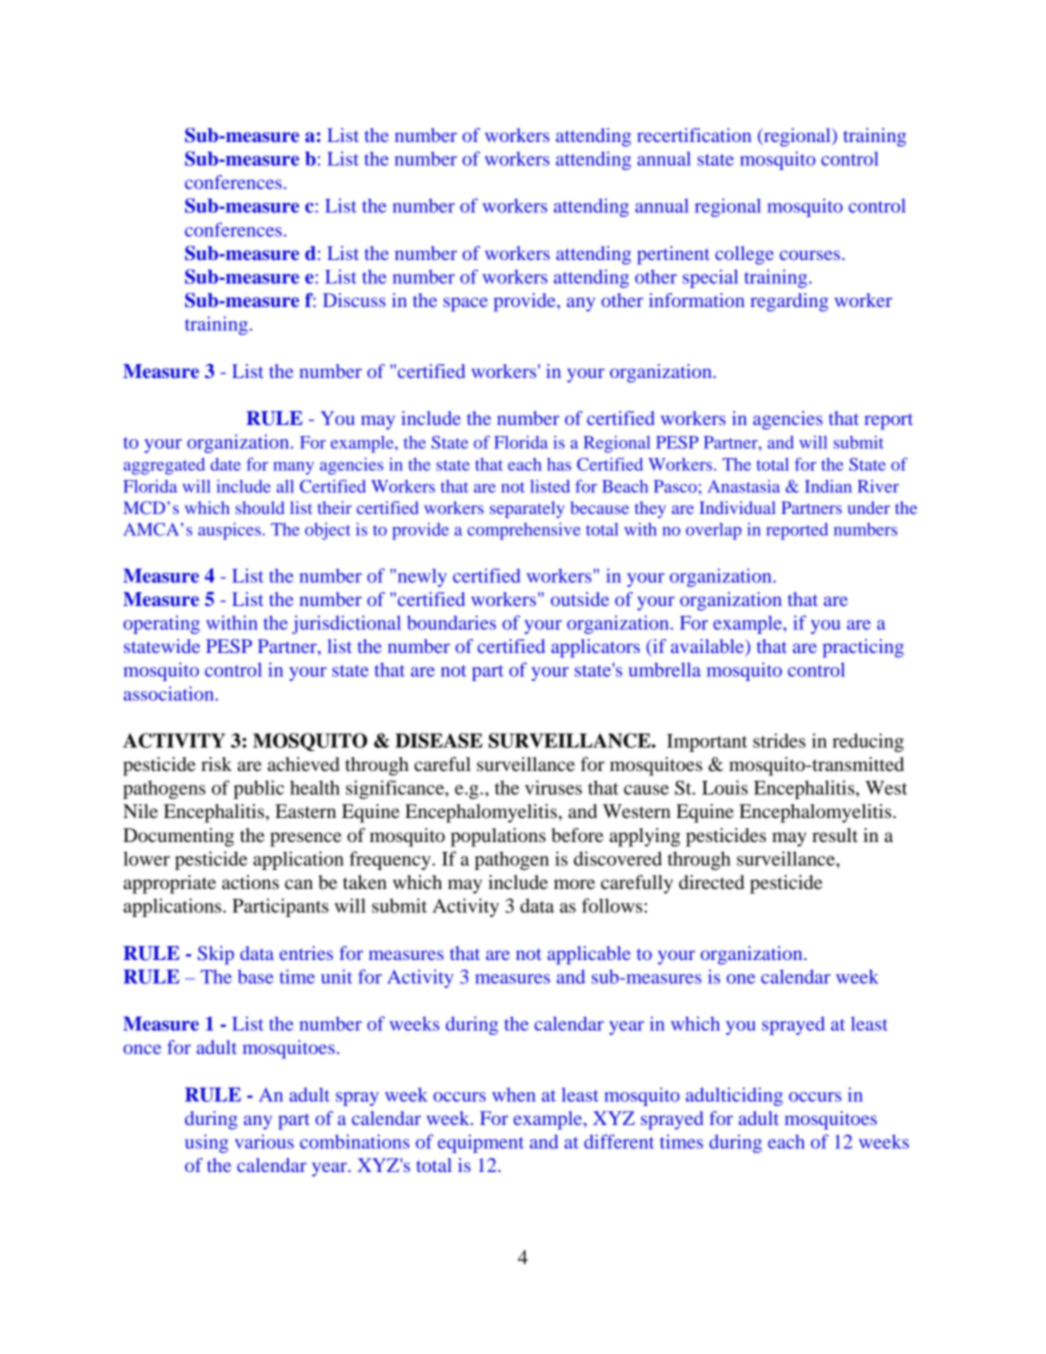 This screenshot has height=1354, width=1046. Describe the element at coordinates (619, 1141) in the screenshot. I see `different` at that location.
